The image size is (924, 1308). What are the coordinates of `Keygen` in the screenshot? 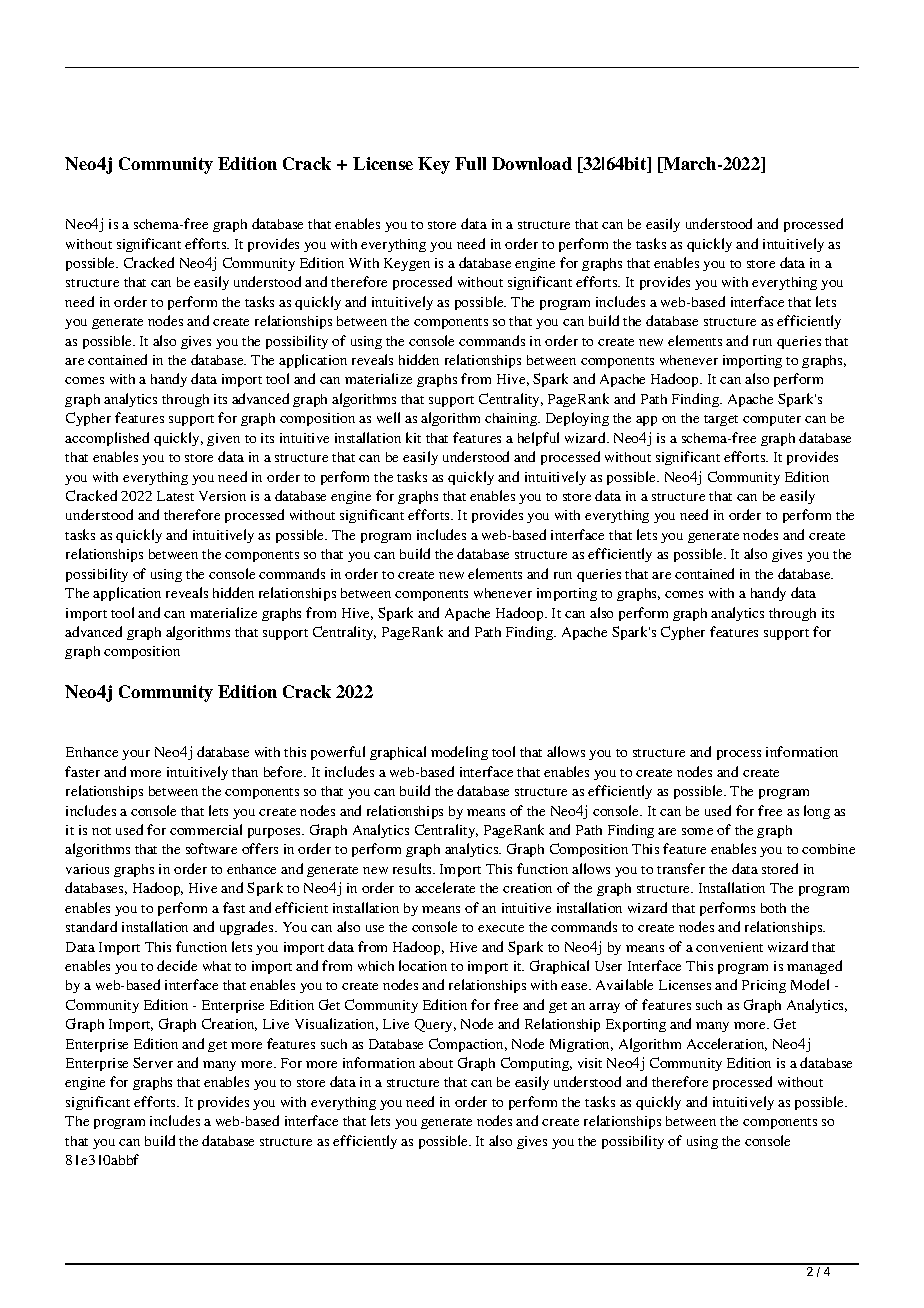 It's located at (407, 264).
